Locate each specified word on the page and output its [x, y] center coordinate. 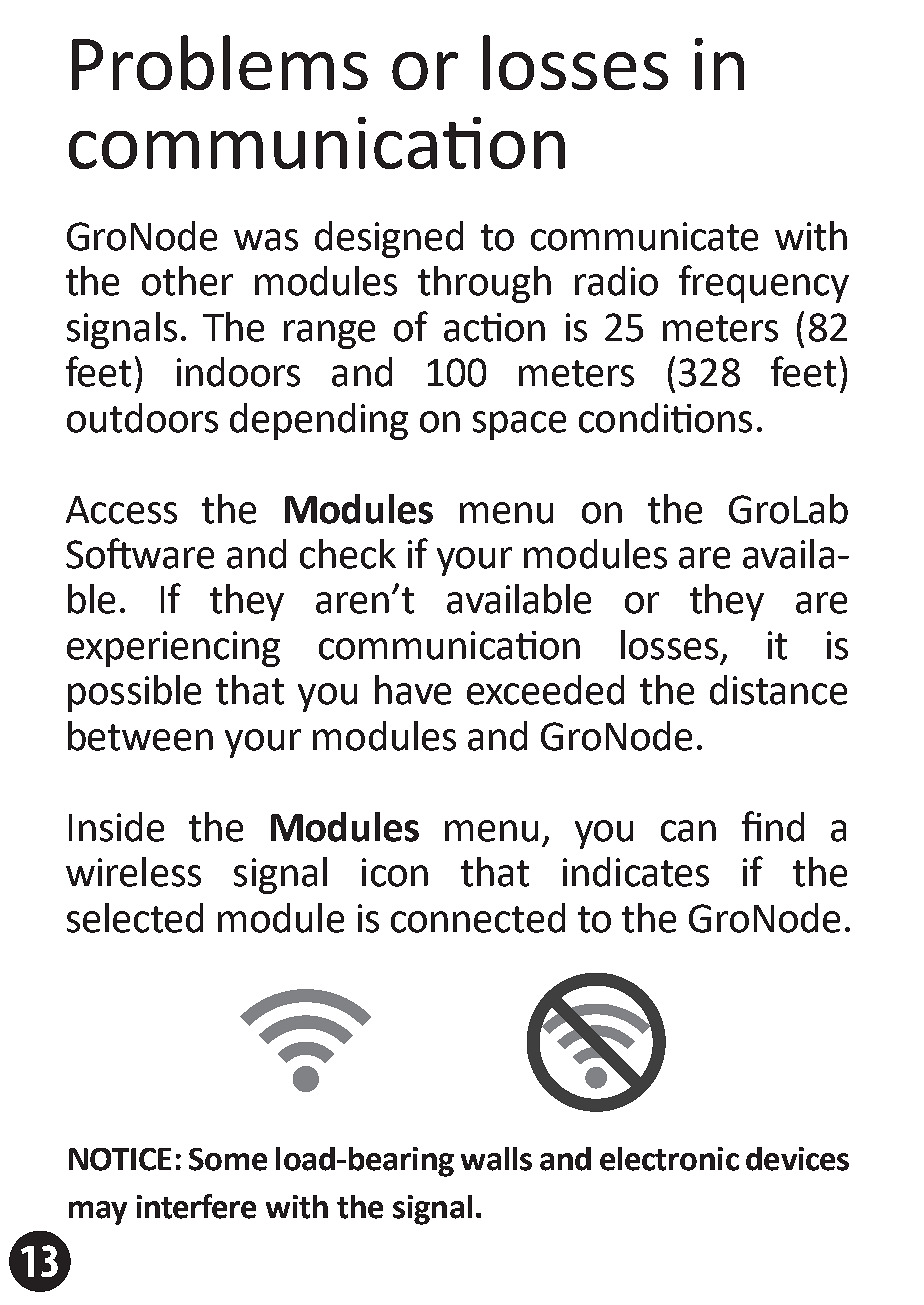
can [688, 831]
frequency [764, 284]
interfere [196, 1206]
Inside [116, 827]
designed [389, 239]
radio [616, 281]
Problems [220, 62]
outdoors [142, 418]
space [519, 425]
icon [395, 872]
